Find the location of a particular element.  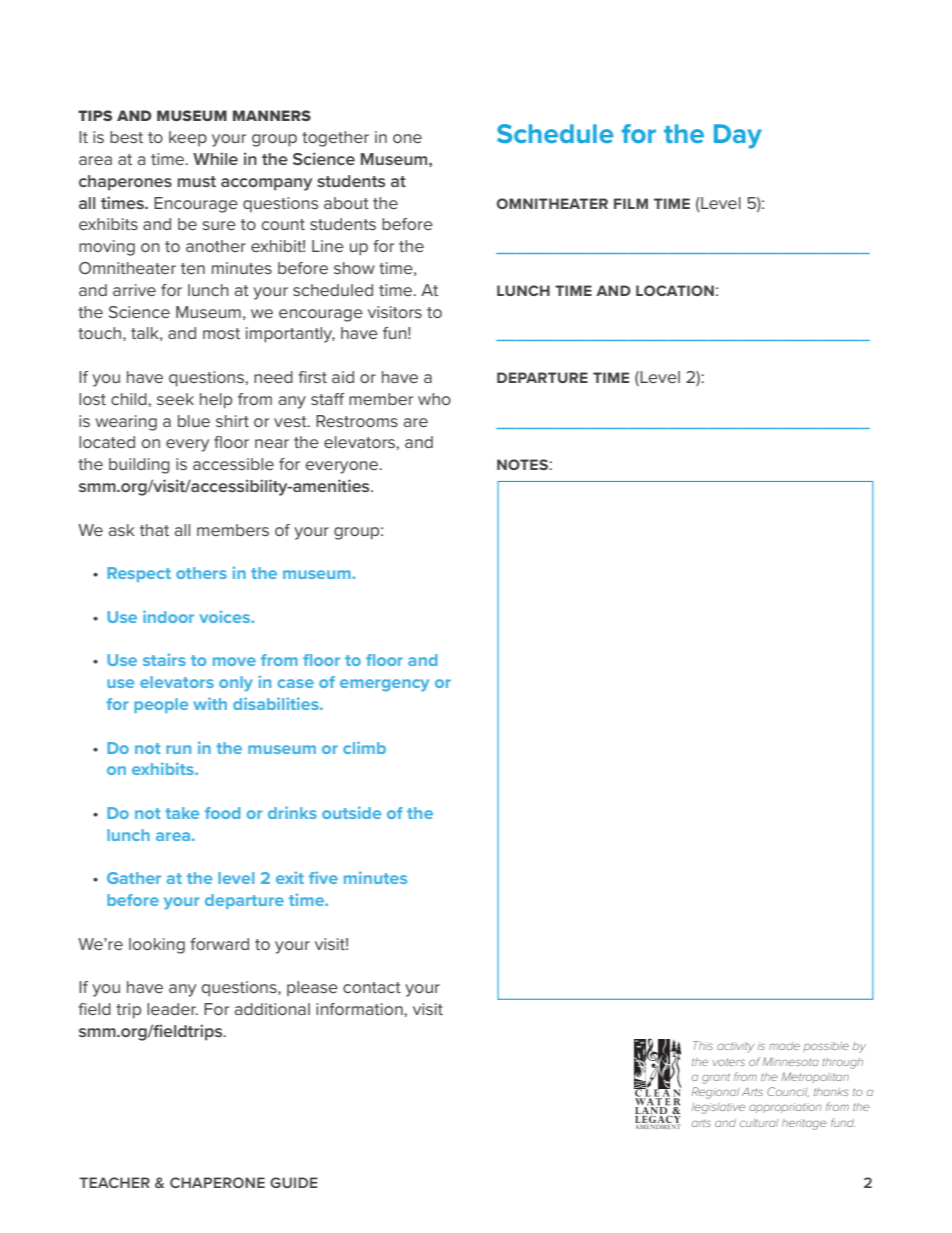

activity is located at coordinates (735, 1047).
